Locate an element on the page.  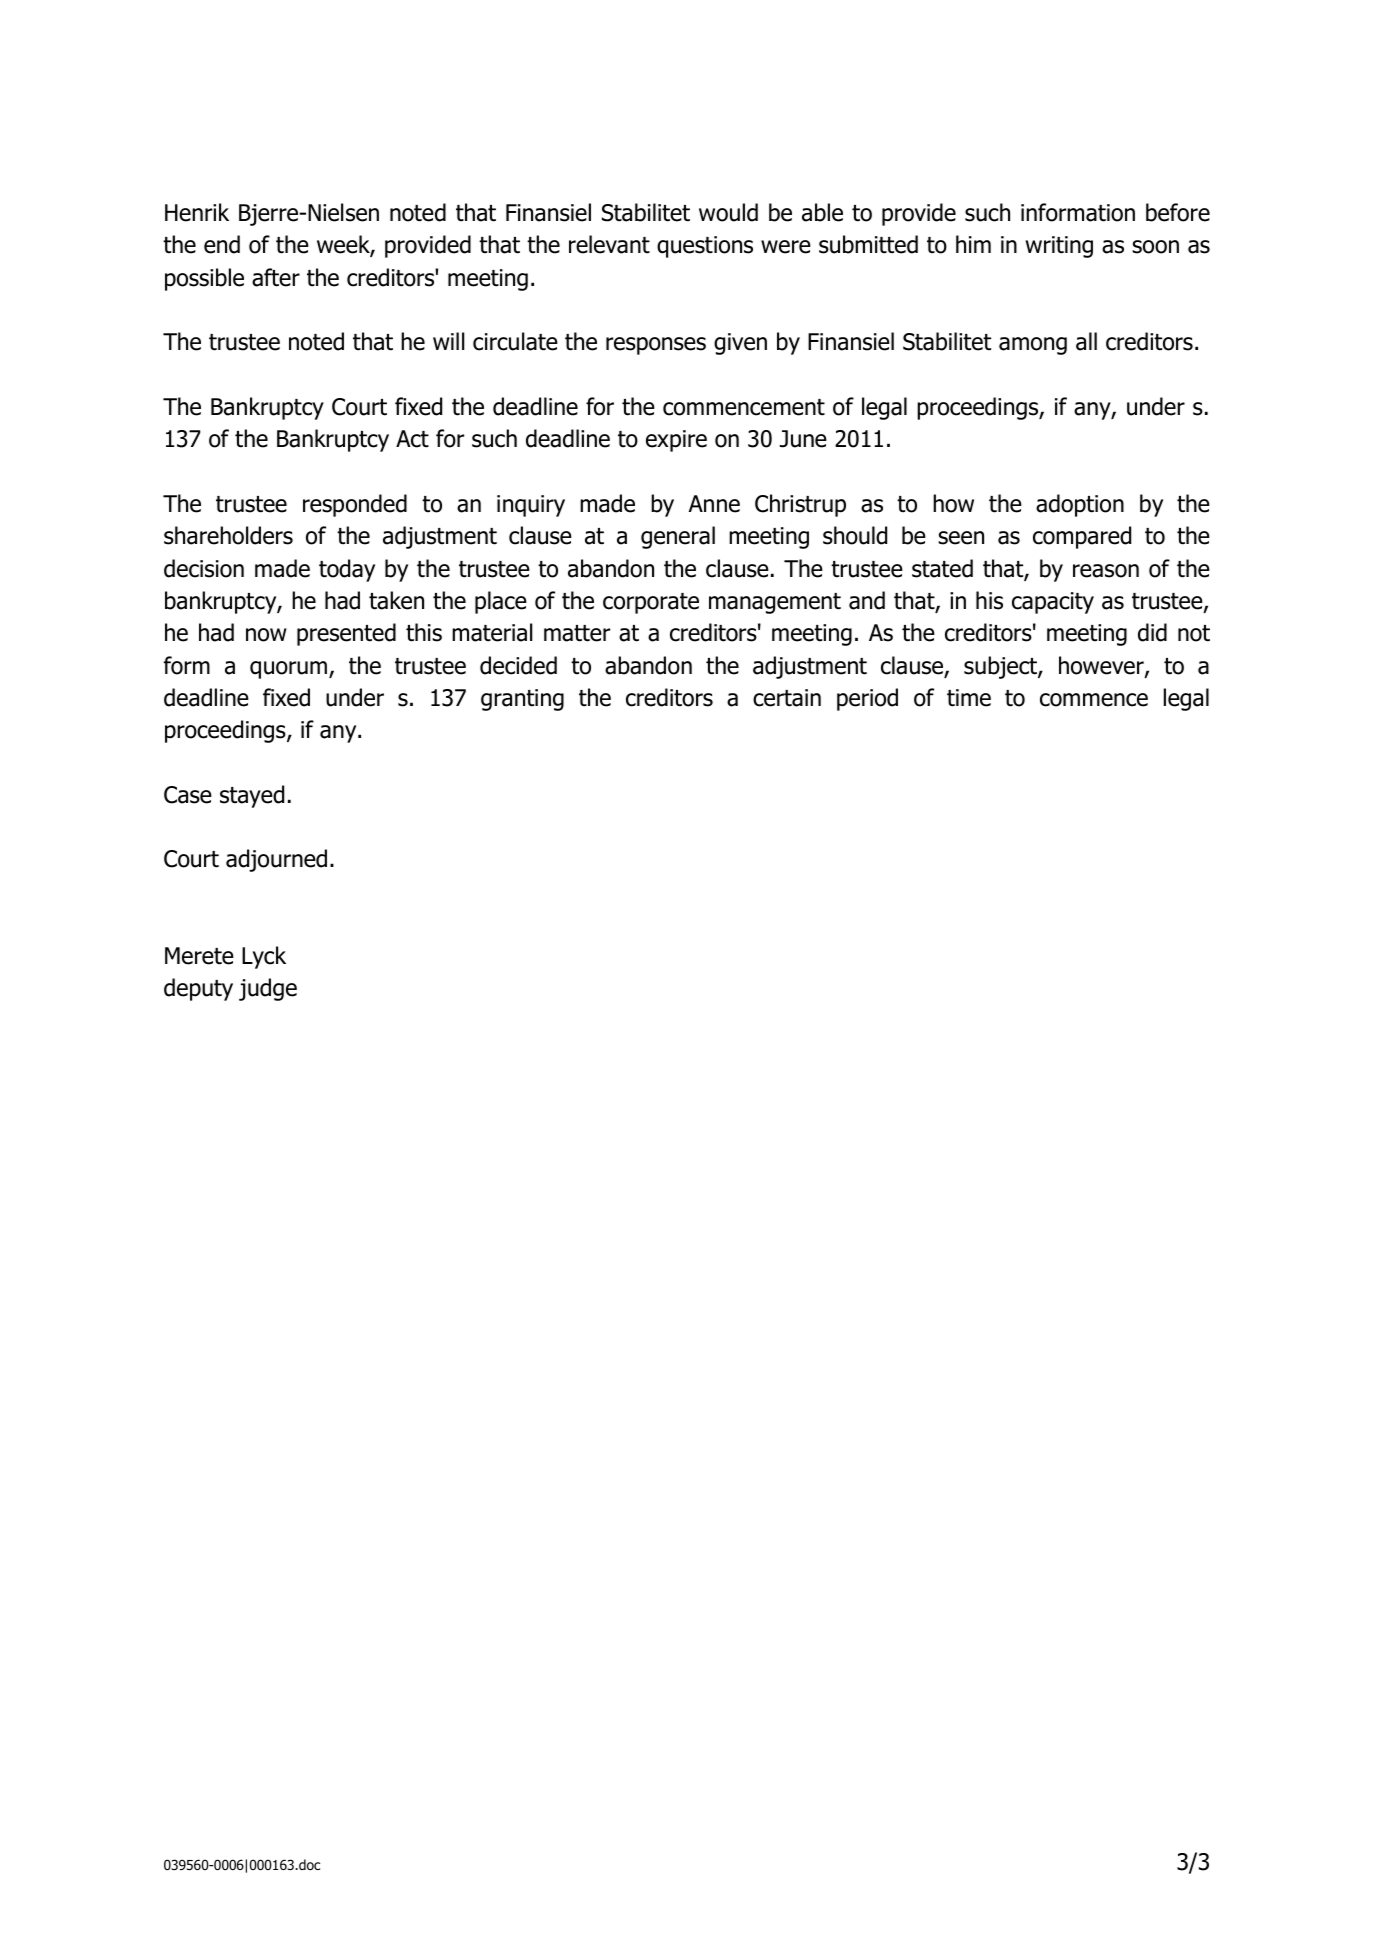
capacity is located at coordinates (1053, 603).
